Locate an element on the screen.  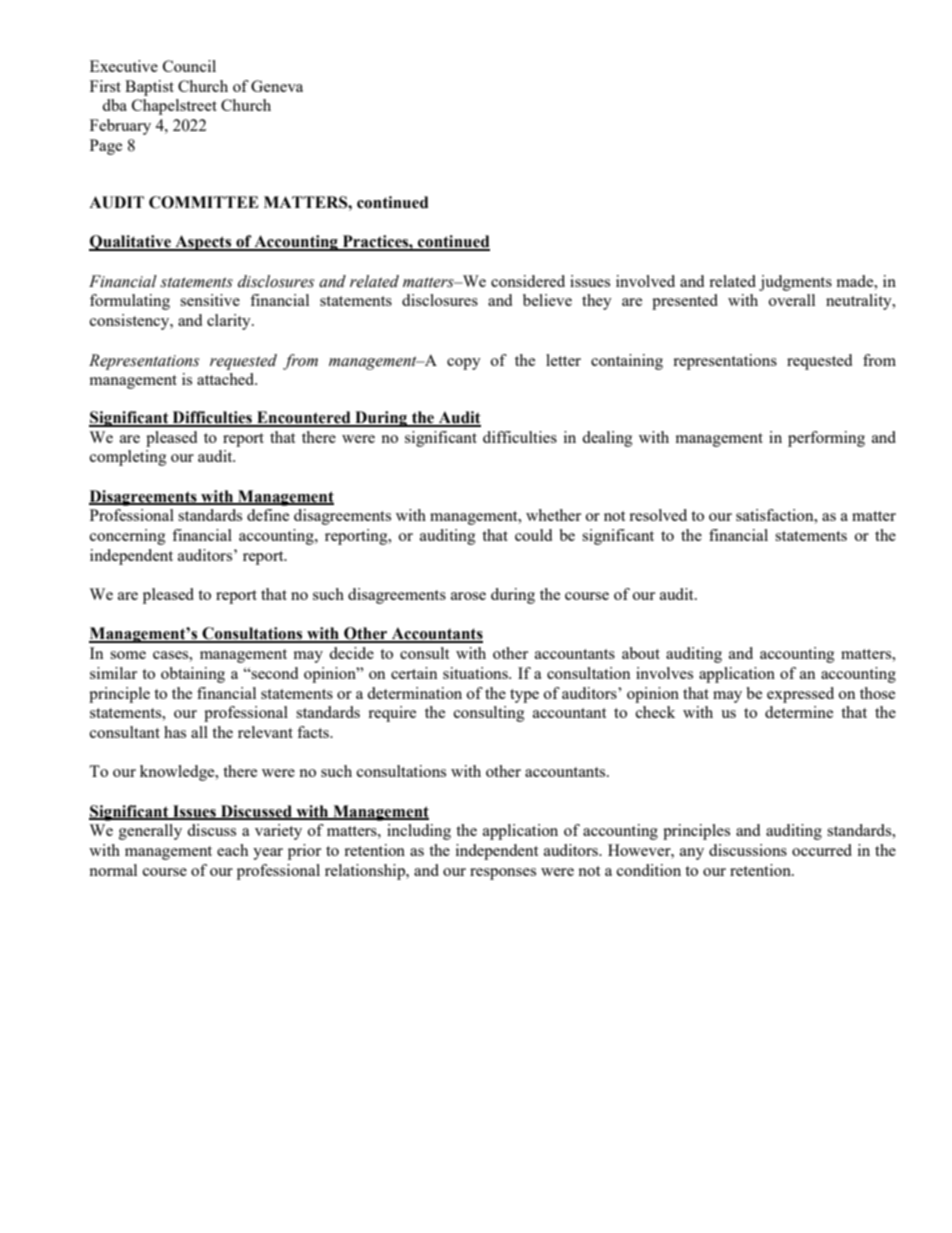
overall is located at coordinates (792, 300).
